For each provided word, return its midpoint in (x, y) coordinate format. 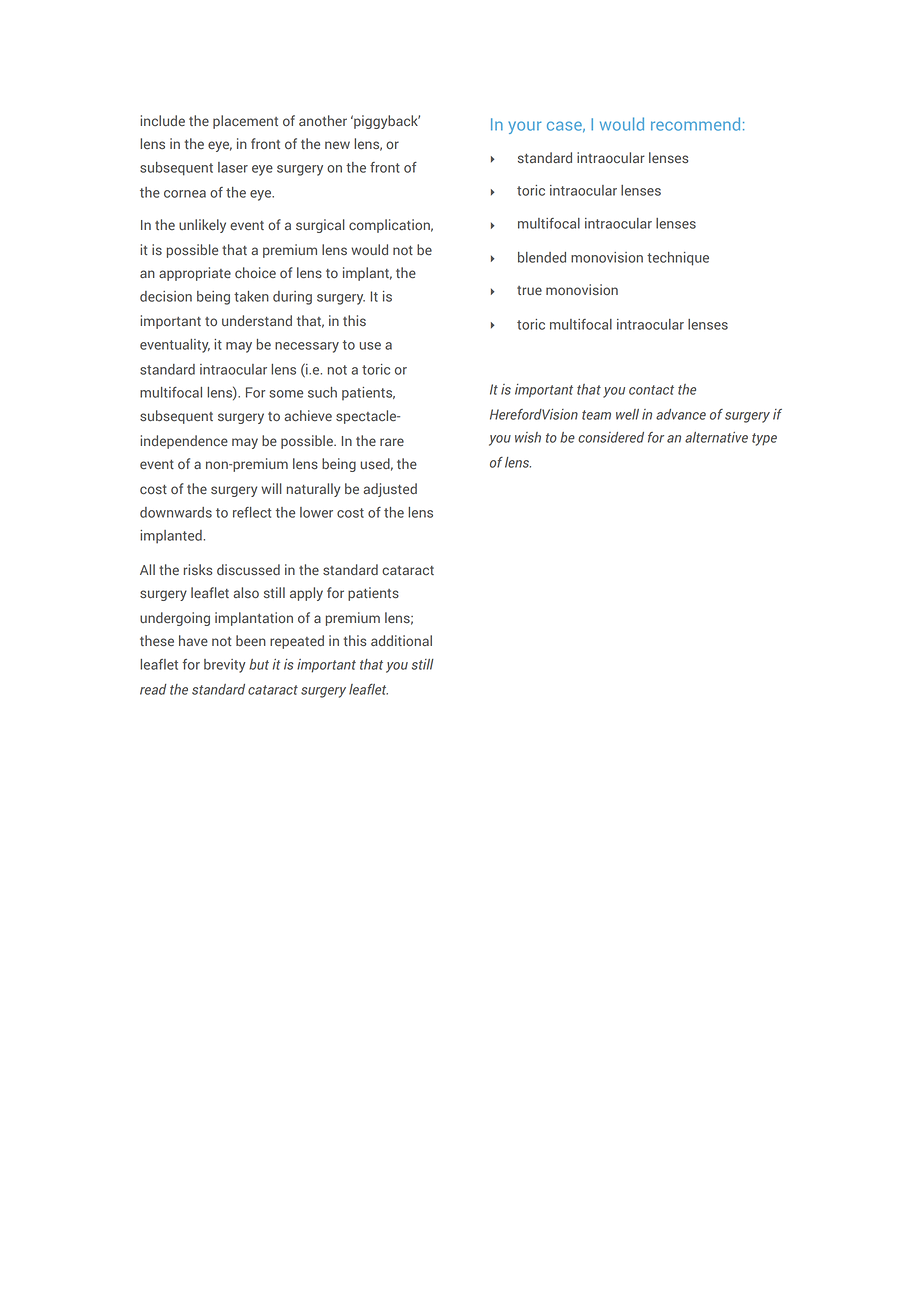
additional (401, 640)
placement (245, 122)
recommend (695, 124)
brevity (225, 666)
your (524, 127)
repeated (297, 642)
